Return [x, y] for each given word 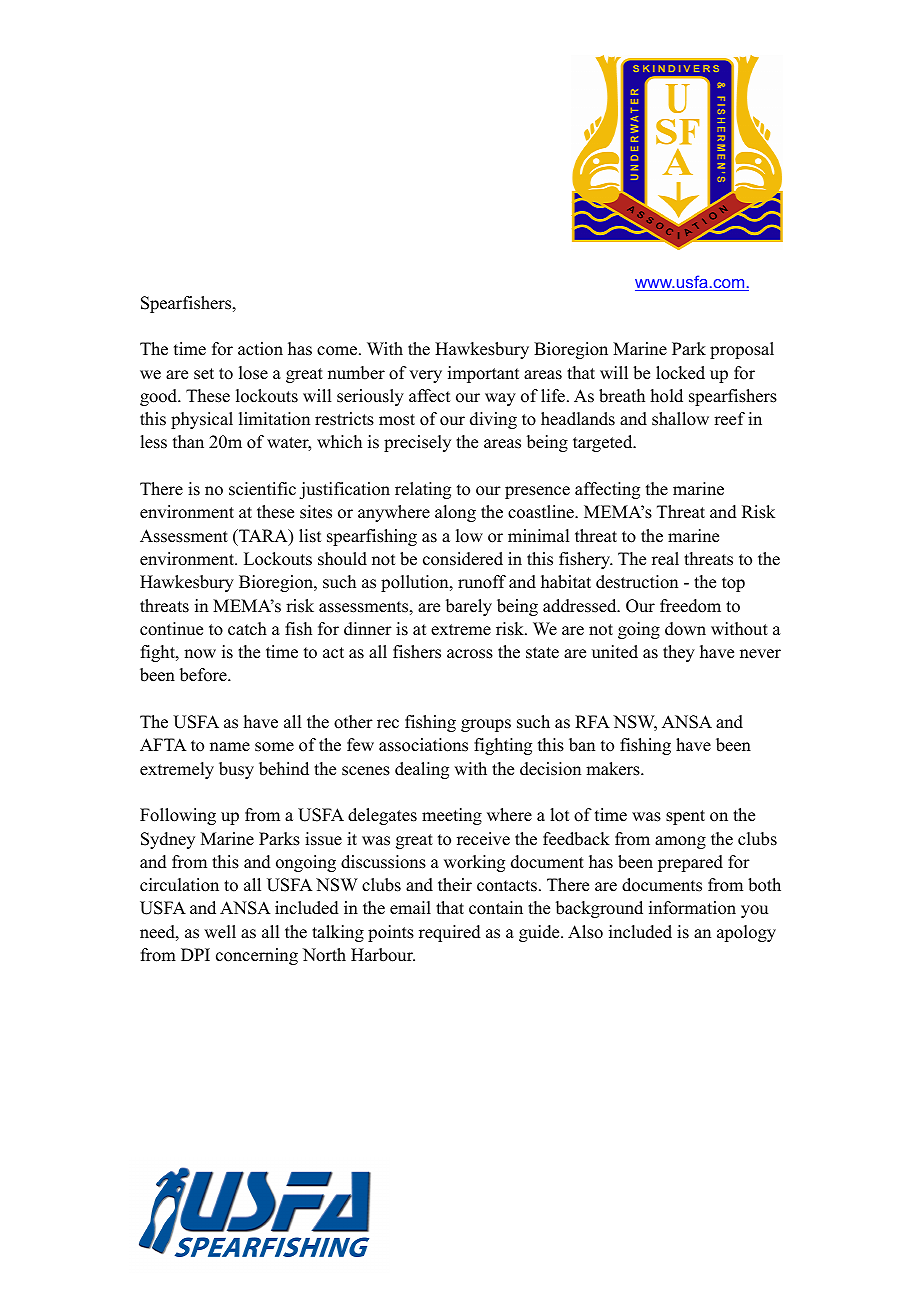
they [679, 653]
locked [680, 373]
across [470, 654]
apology [746, 933]
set [204, 374]
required [450, 933]
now [200, 654]
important [483, 374]
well [220, 932]
